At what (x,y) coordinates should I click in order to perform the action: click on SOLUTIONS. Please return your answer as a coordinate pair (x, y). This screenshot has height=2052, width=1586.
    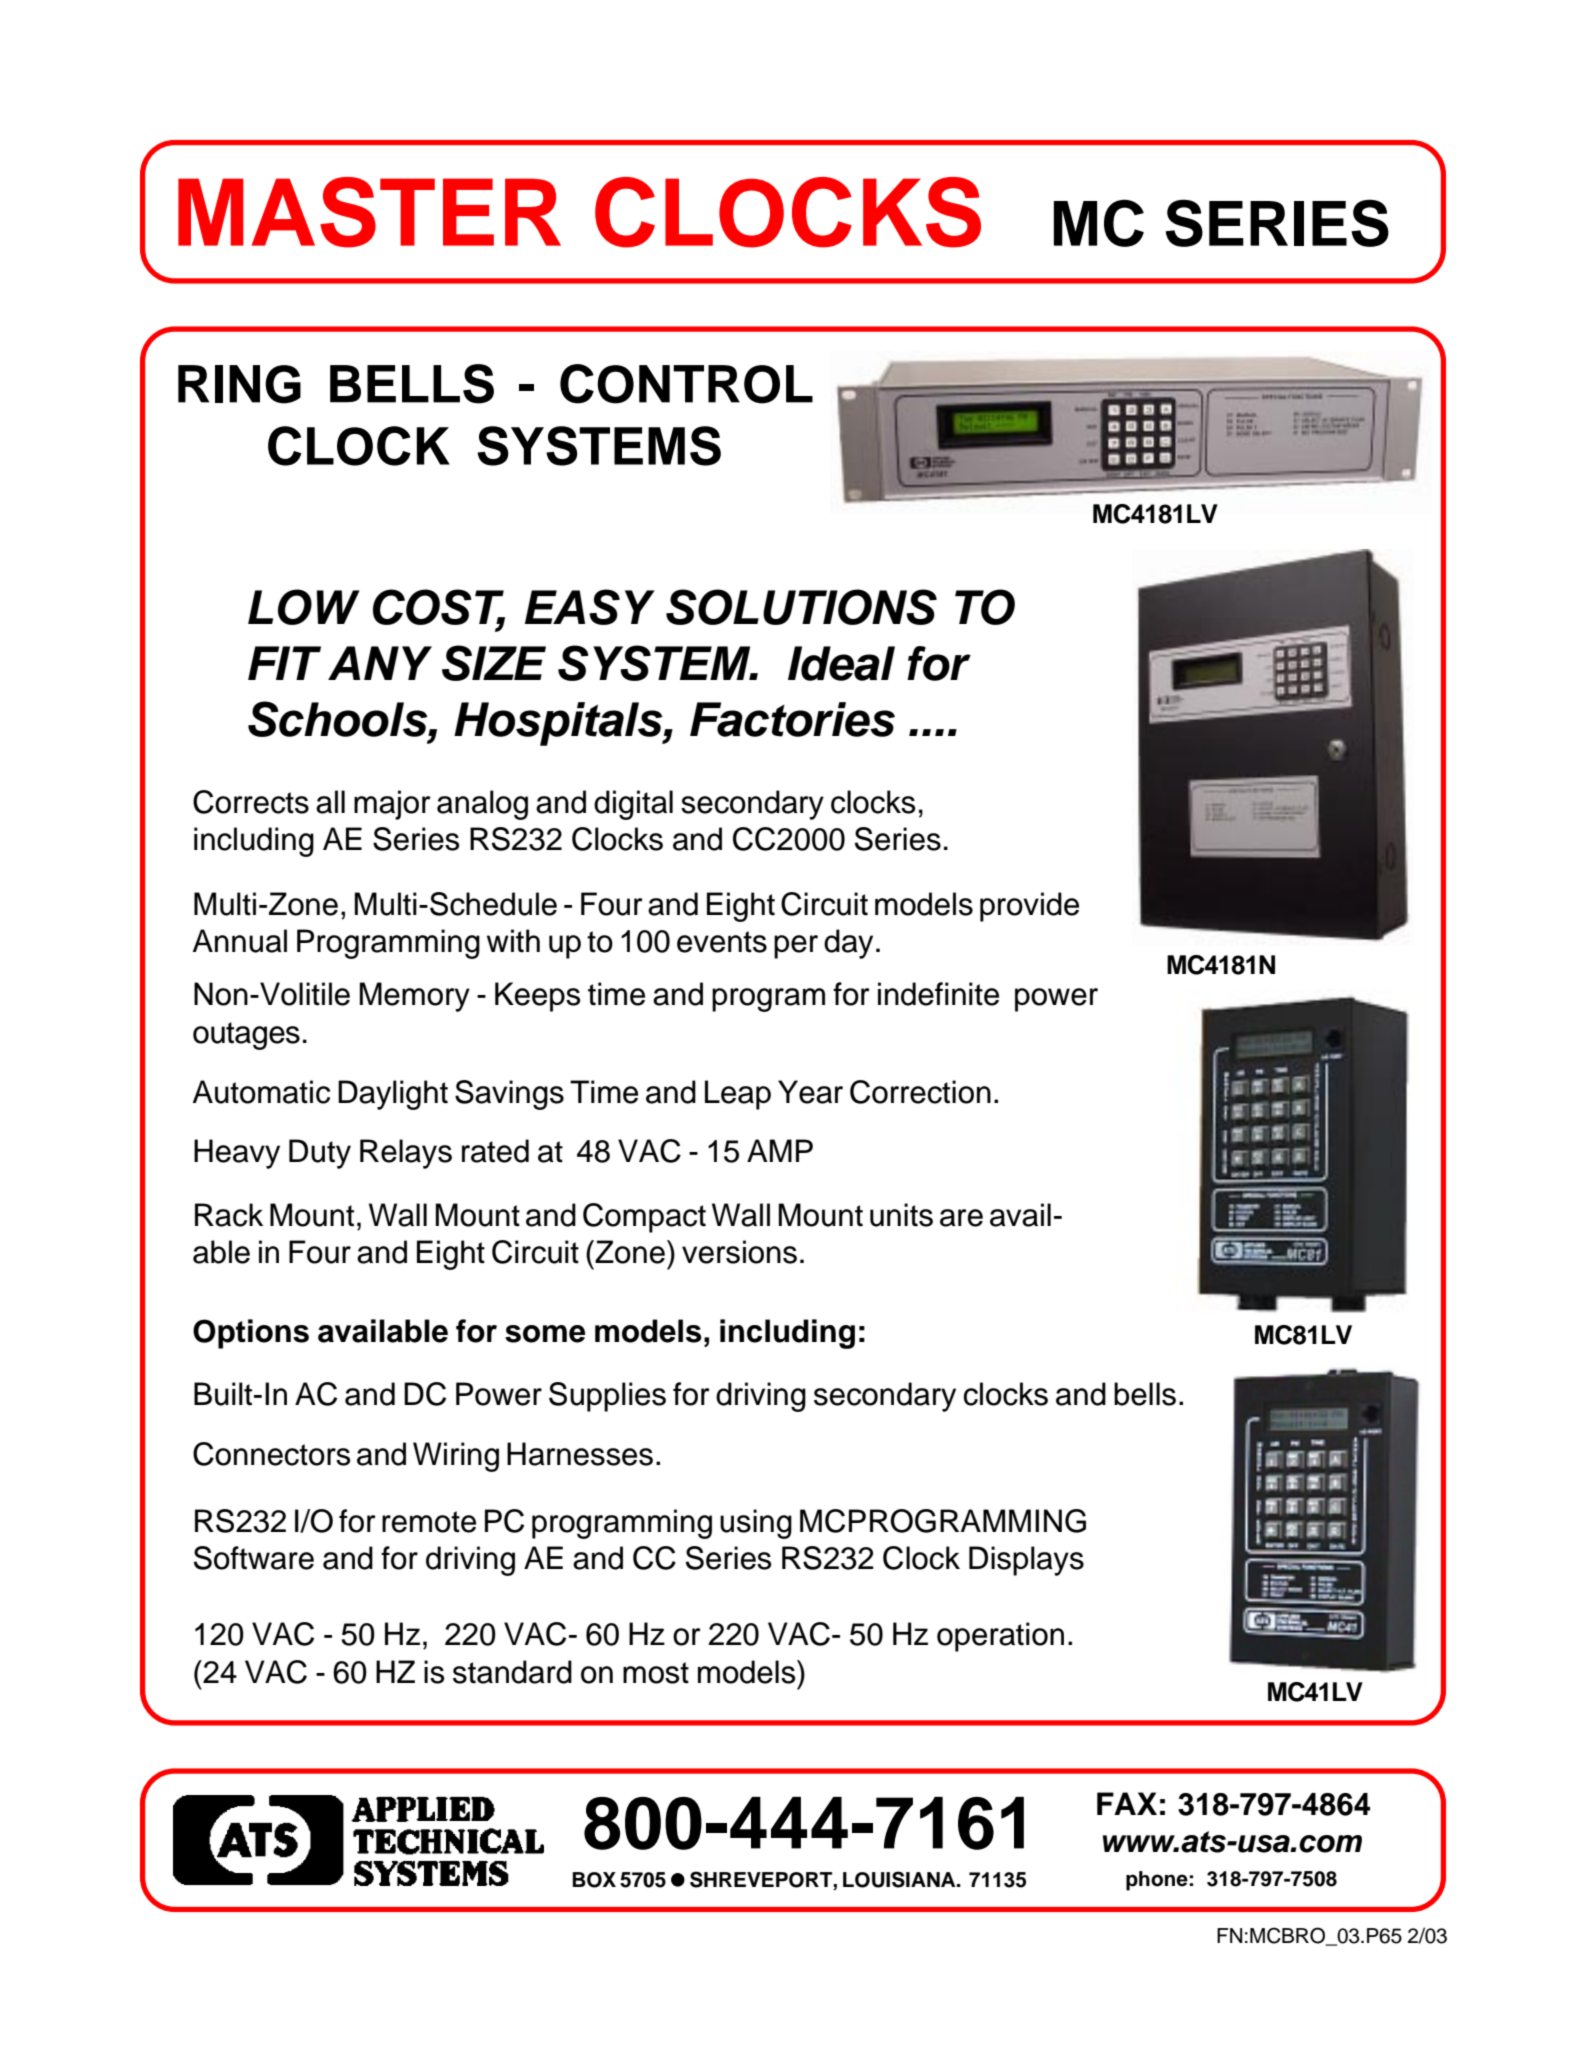
    Looking at the image, I should click on (801, 607).
